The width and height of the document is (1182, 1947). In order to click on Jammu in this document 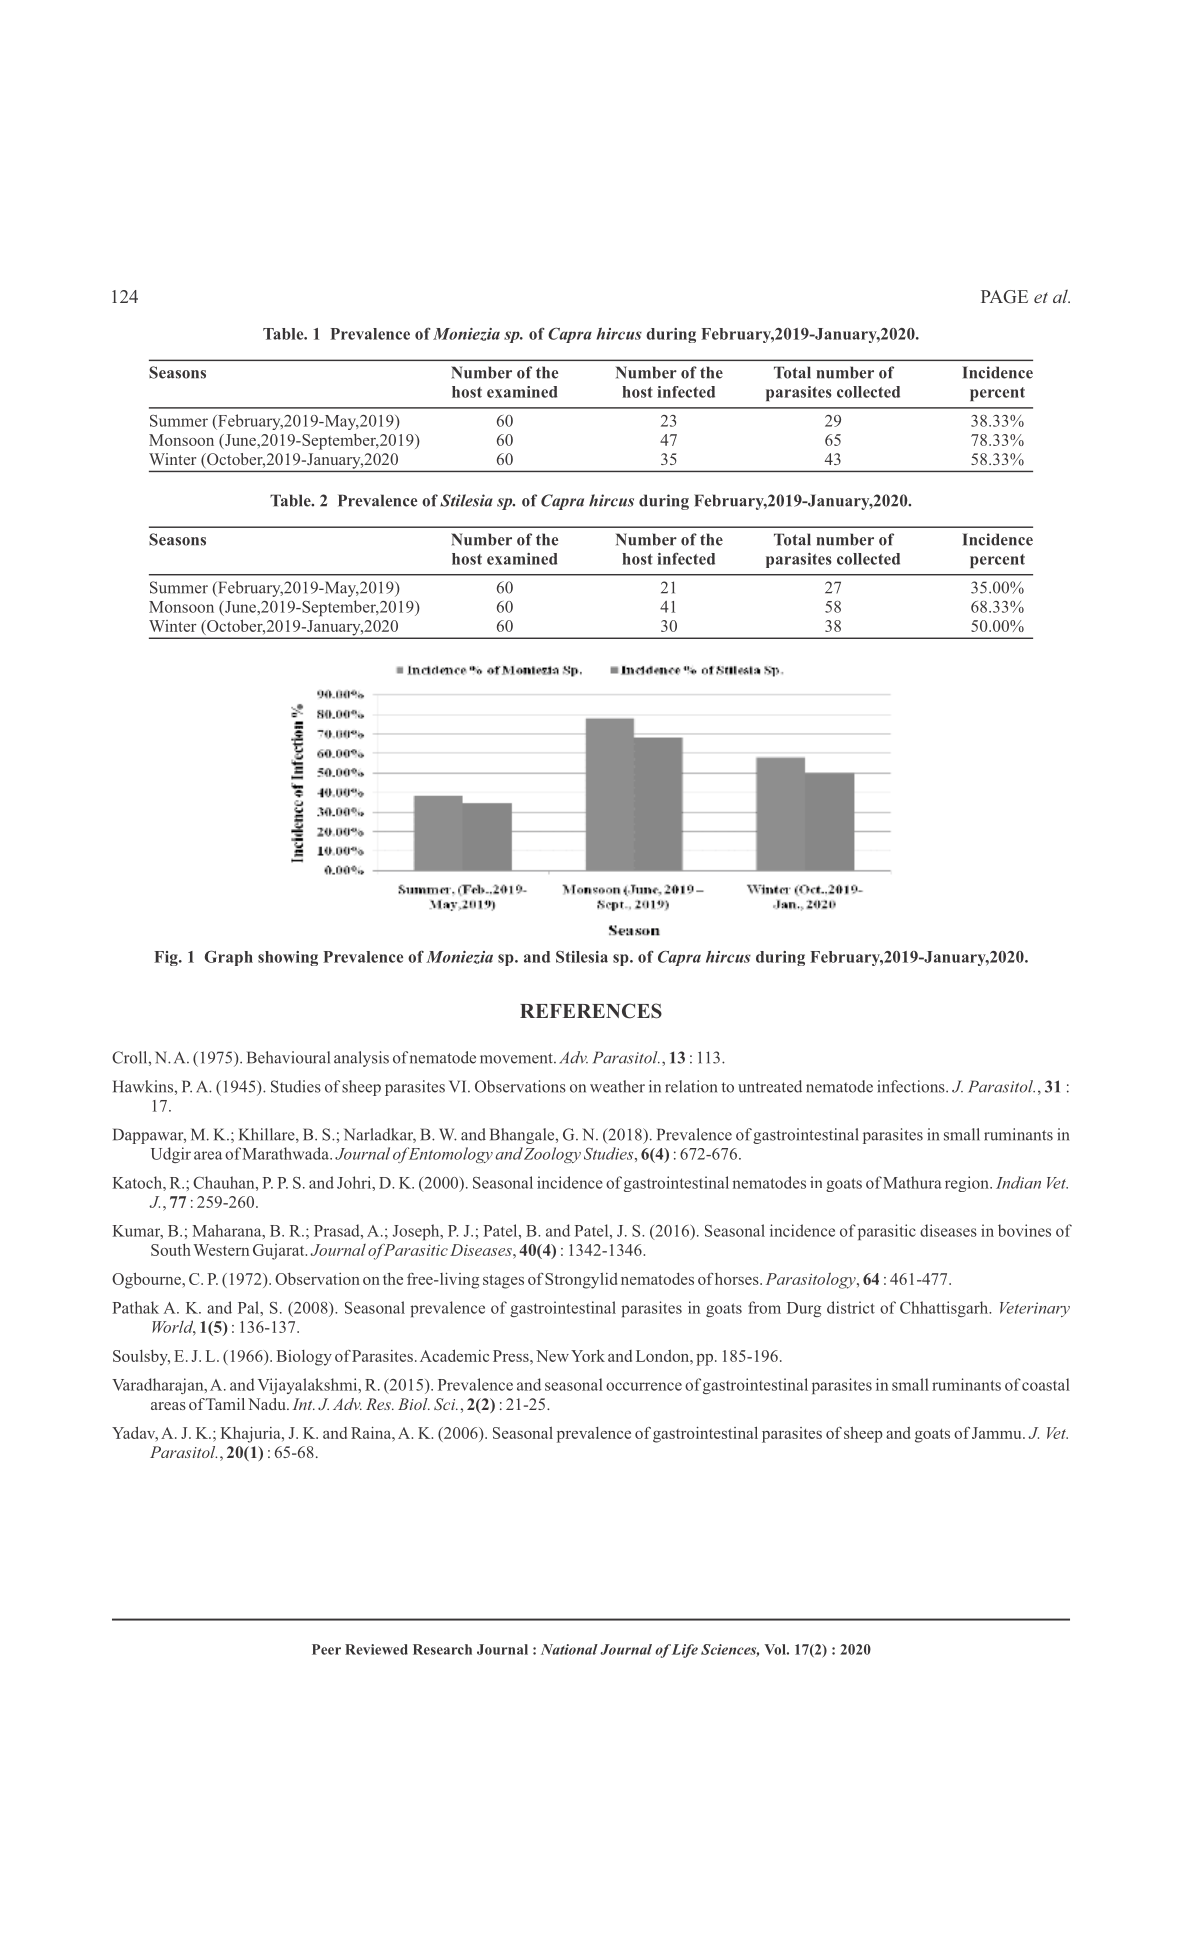, I will do `click(998, 1433)`.
